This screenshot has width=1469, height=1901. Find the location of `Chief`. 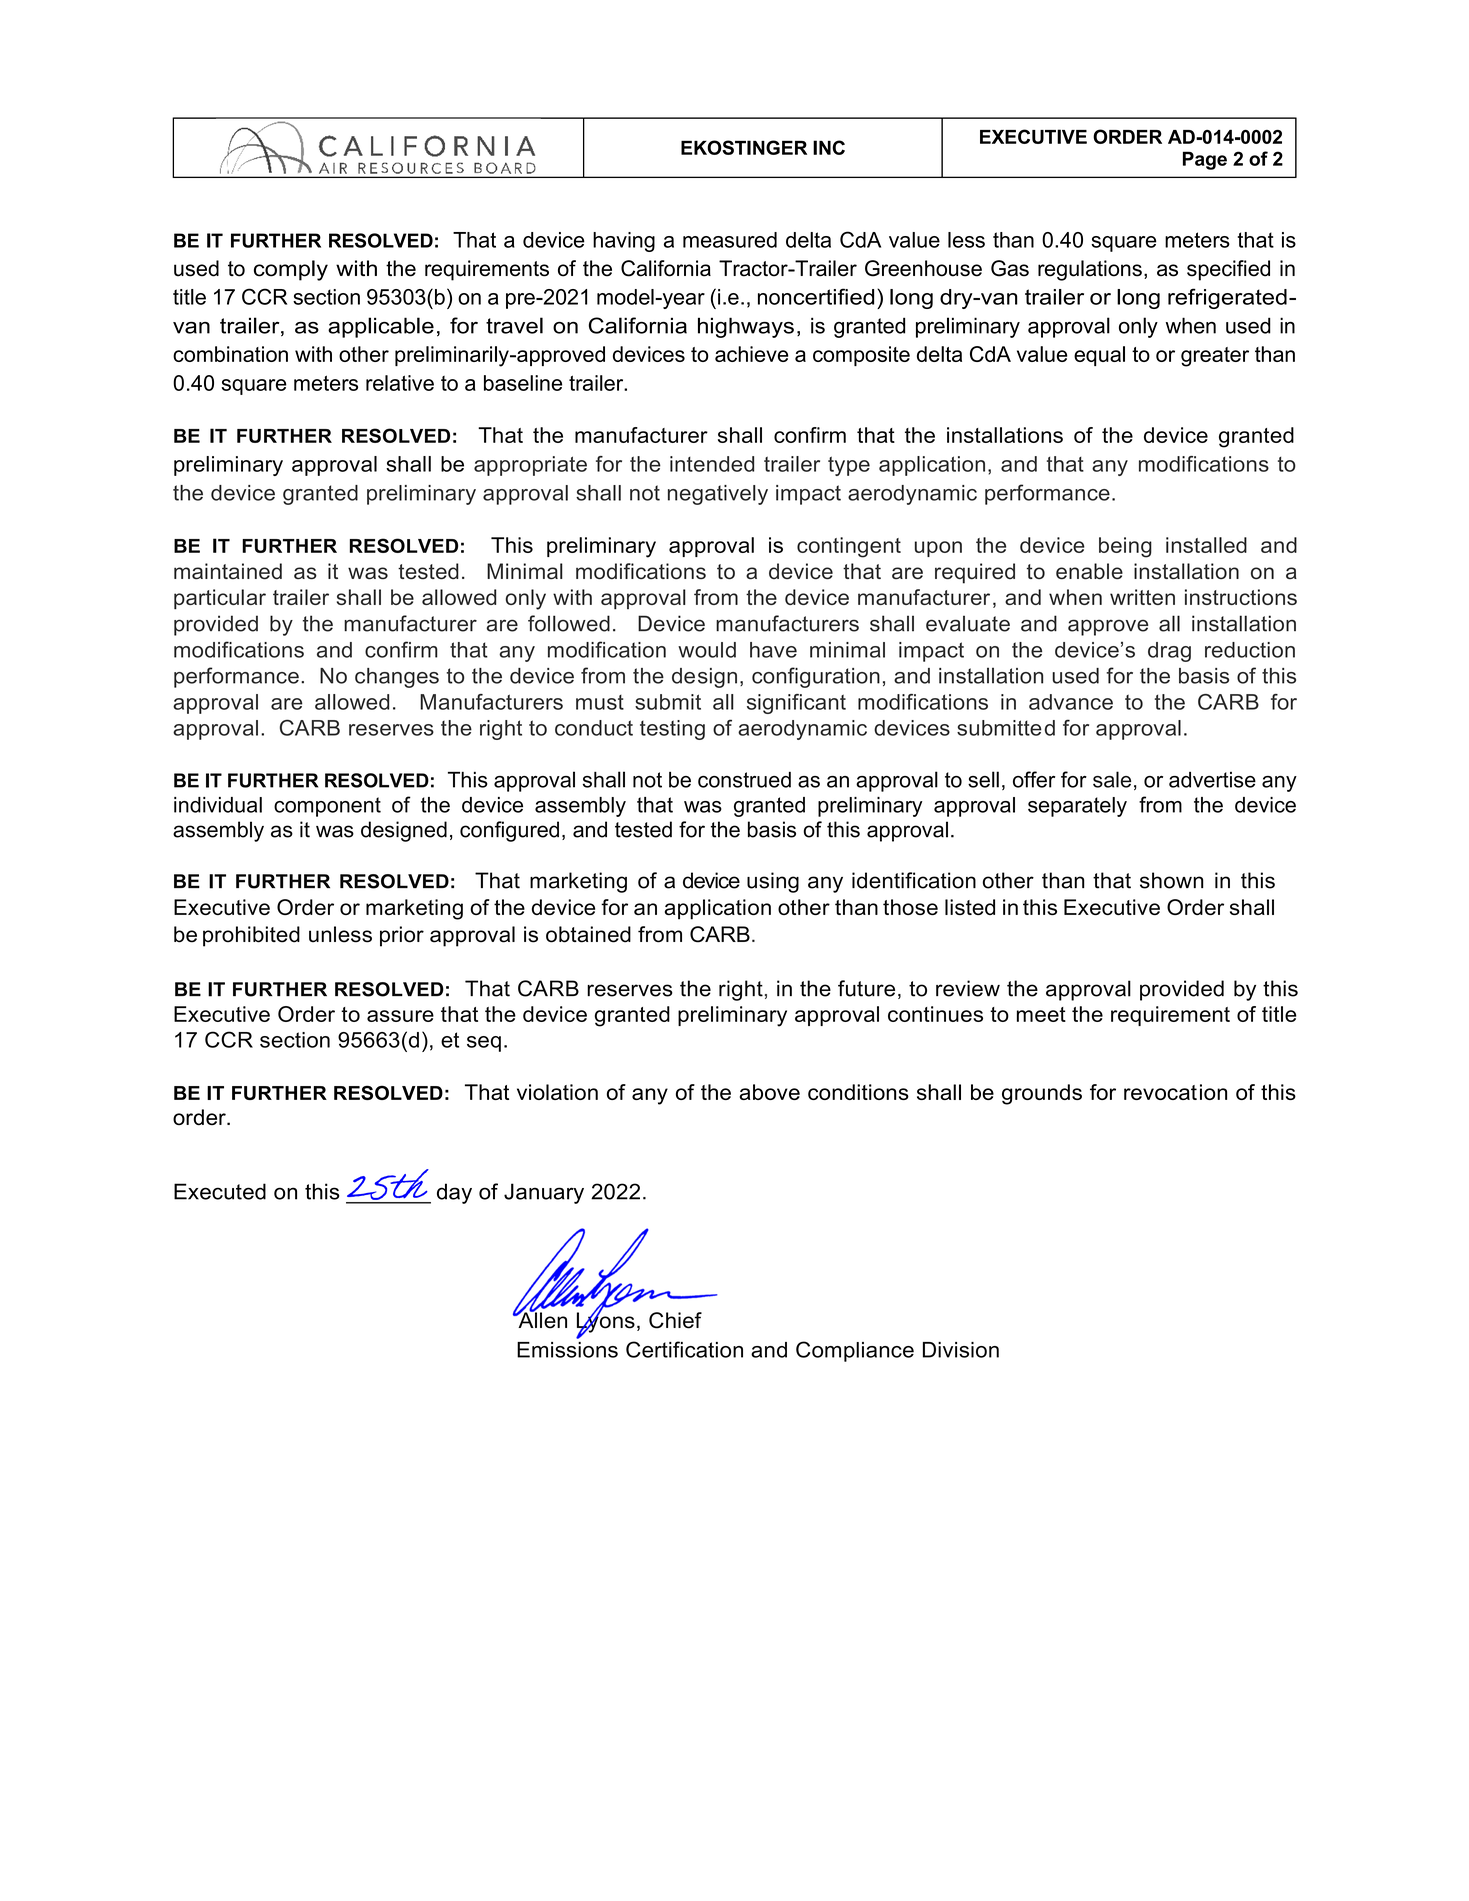

Chief is located at coordinates (675, 1320).
